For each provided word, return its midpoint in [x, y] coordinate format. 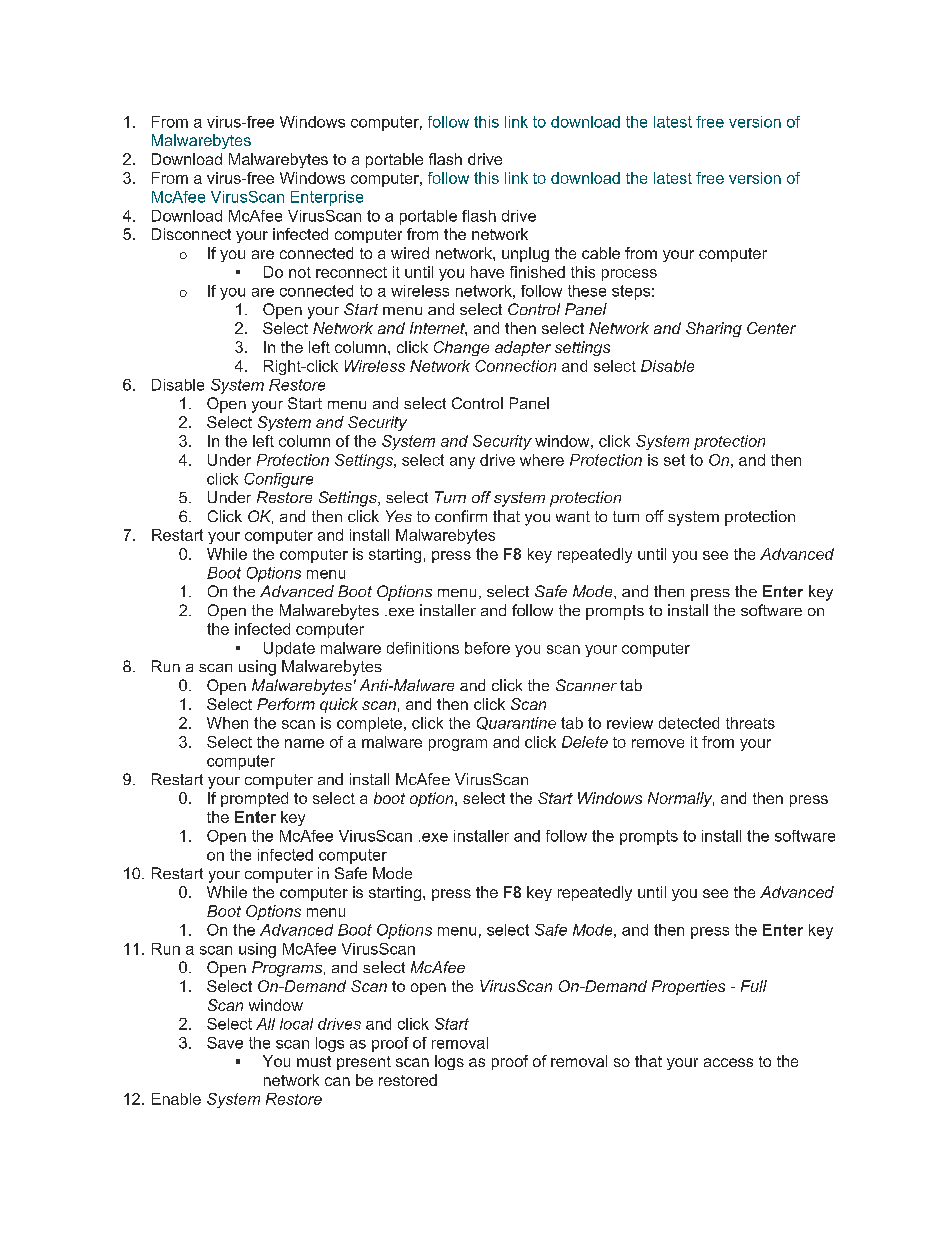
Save [225, 1043]
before [487, 648]
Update [289, 649]
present [364, 1063]
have [487, 272]
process [629, 275]
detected [689, 723]
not [300, 272]
